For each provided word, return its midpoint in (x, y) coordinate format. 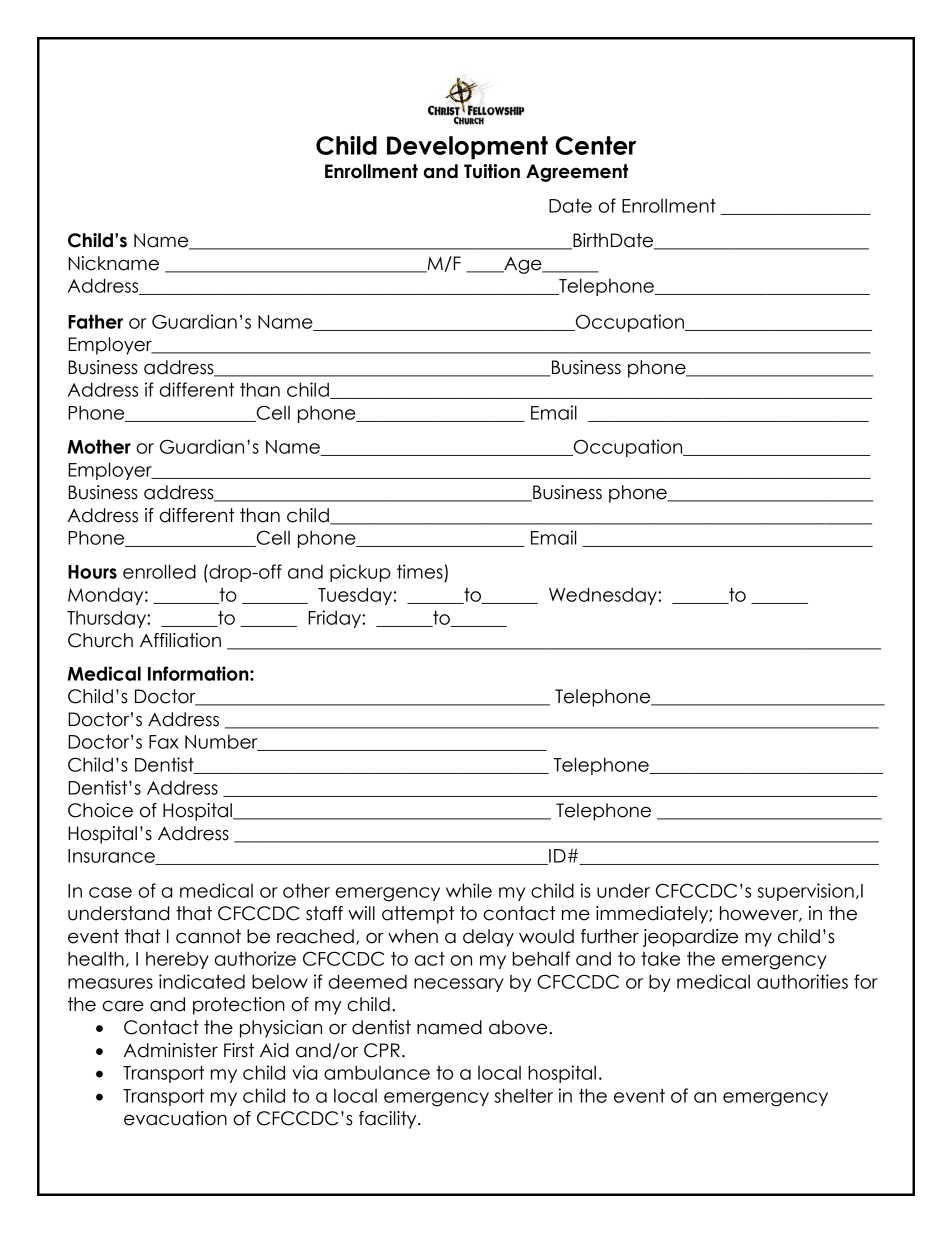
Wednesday (604, 596)
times (420, 571)
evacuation (175, 1118)
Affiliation (180, 640)
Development (467, 147)
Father (95, 321)
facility (389, 1120)
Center (595, 145)
